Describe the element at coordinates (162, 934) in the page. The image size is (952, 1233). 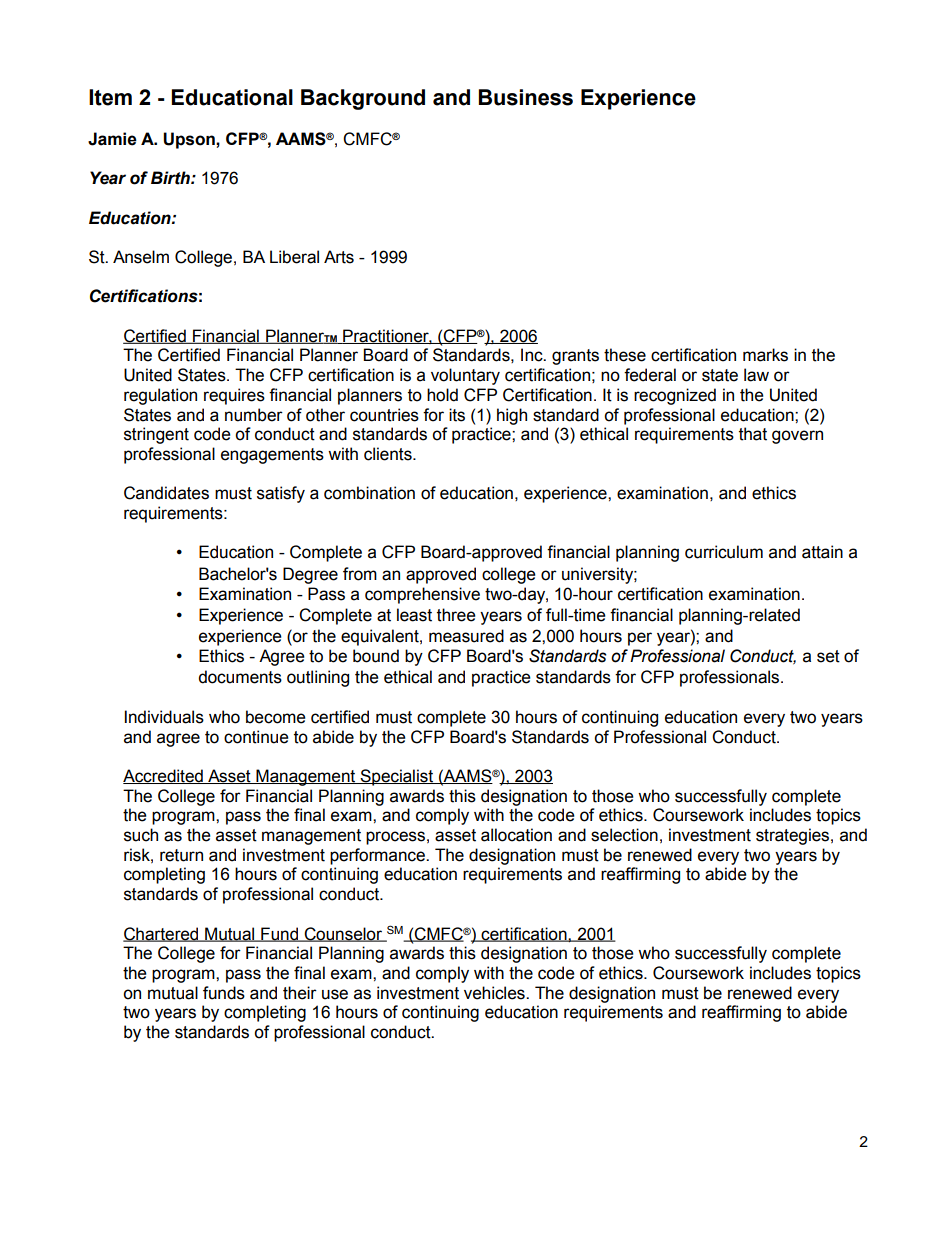
I see `Chartered` at that location.
